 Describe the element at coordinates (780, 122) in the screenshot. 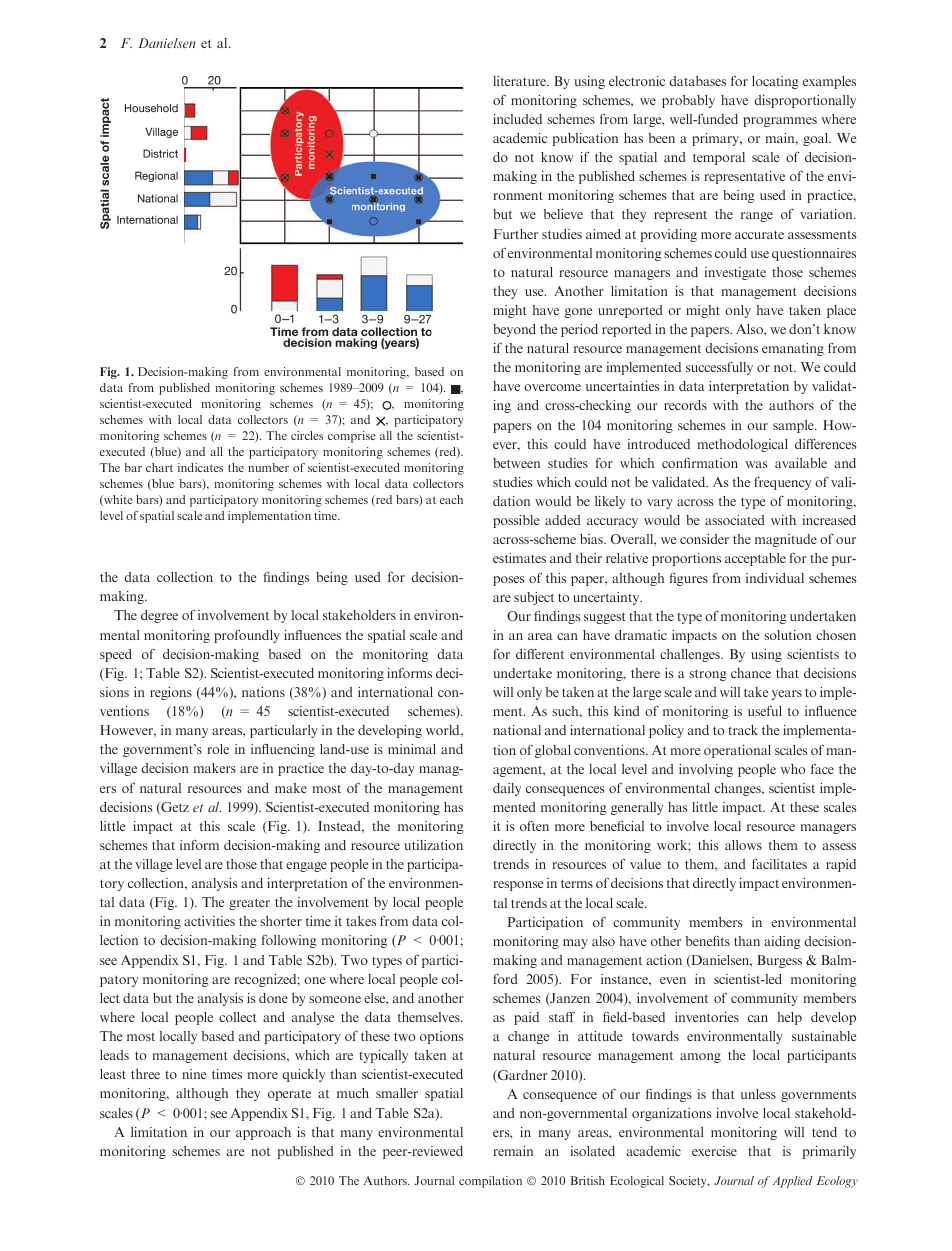

I see `programmes` at that location.
